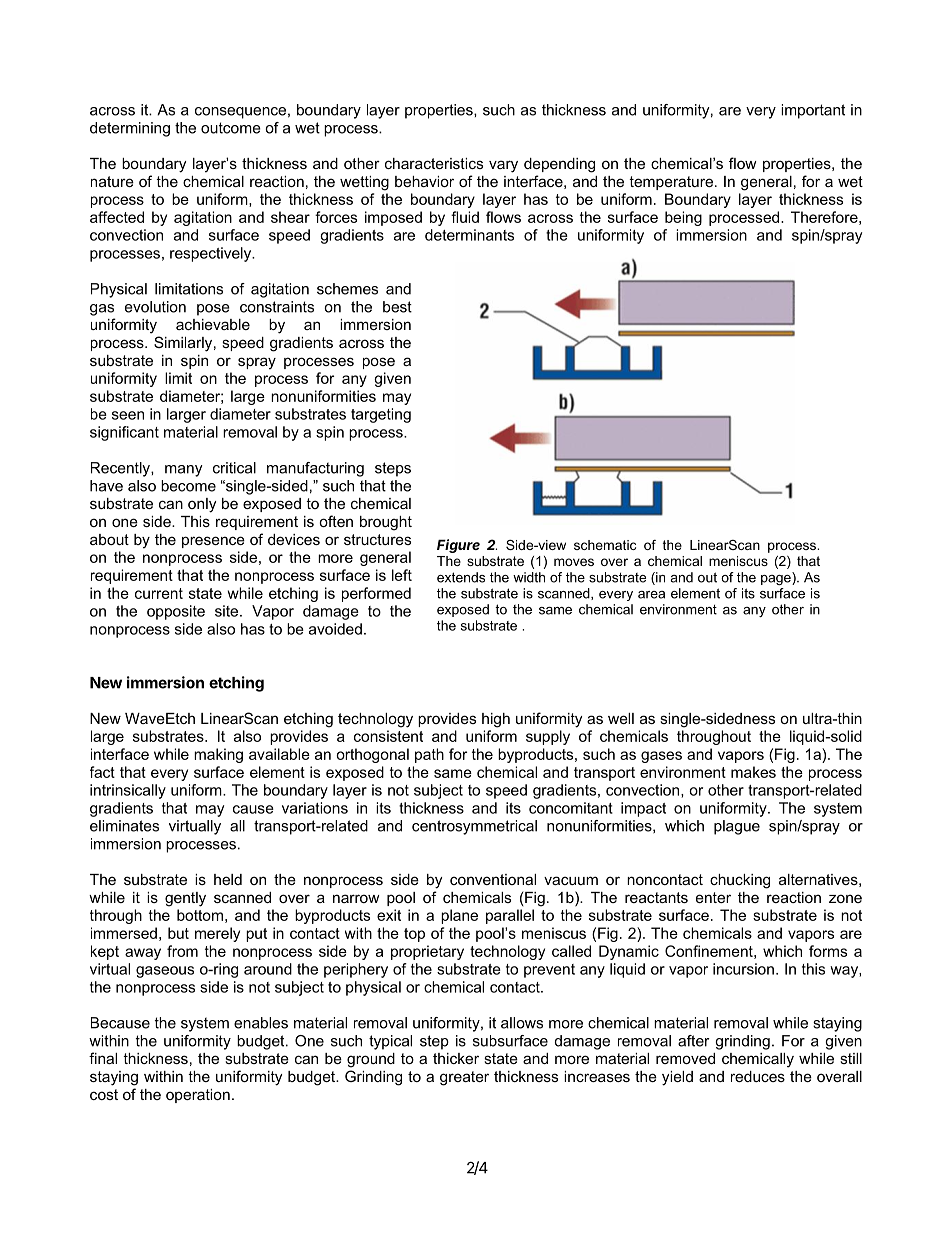  What do you see at coordinates (493, 879) in the document?
I see `conventional` at bounding box center [493, 879].
